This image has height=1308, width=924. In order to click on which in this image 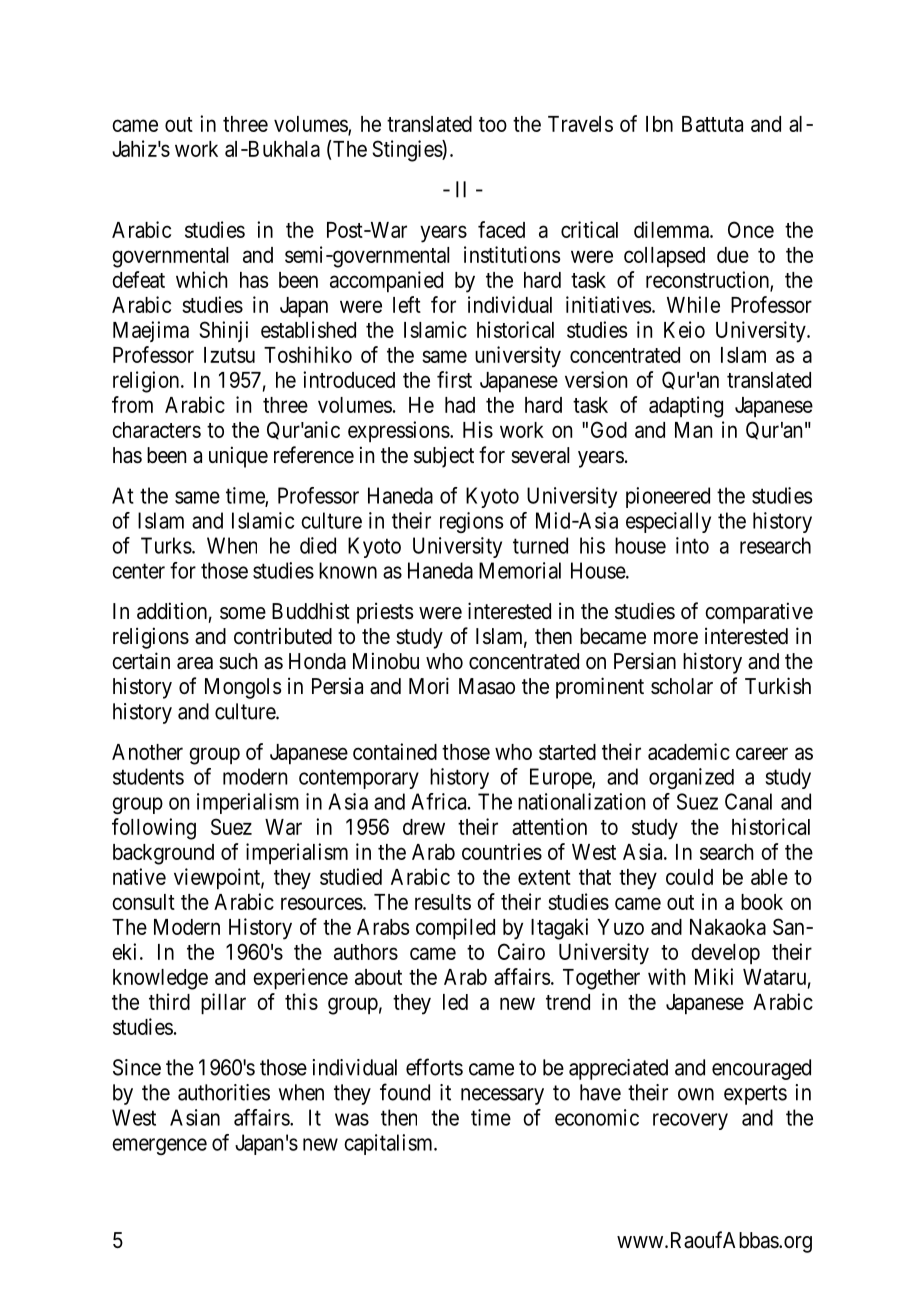, I will do `click(202, 279)`.
